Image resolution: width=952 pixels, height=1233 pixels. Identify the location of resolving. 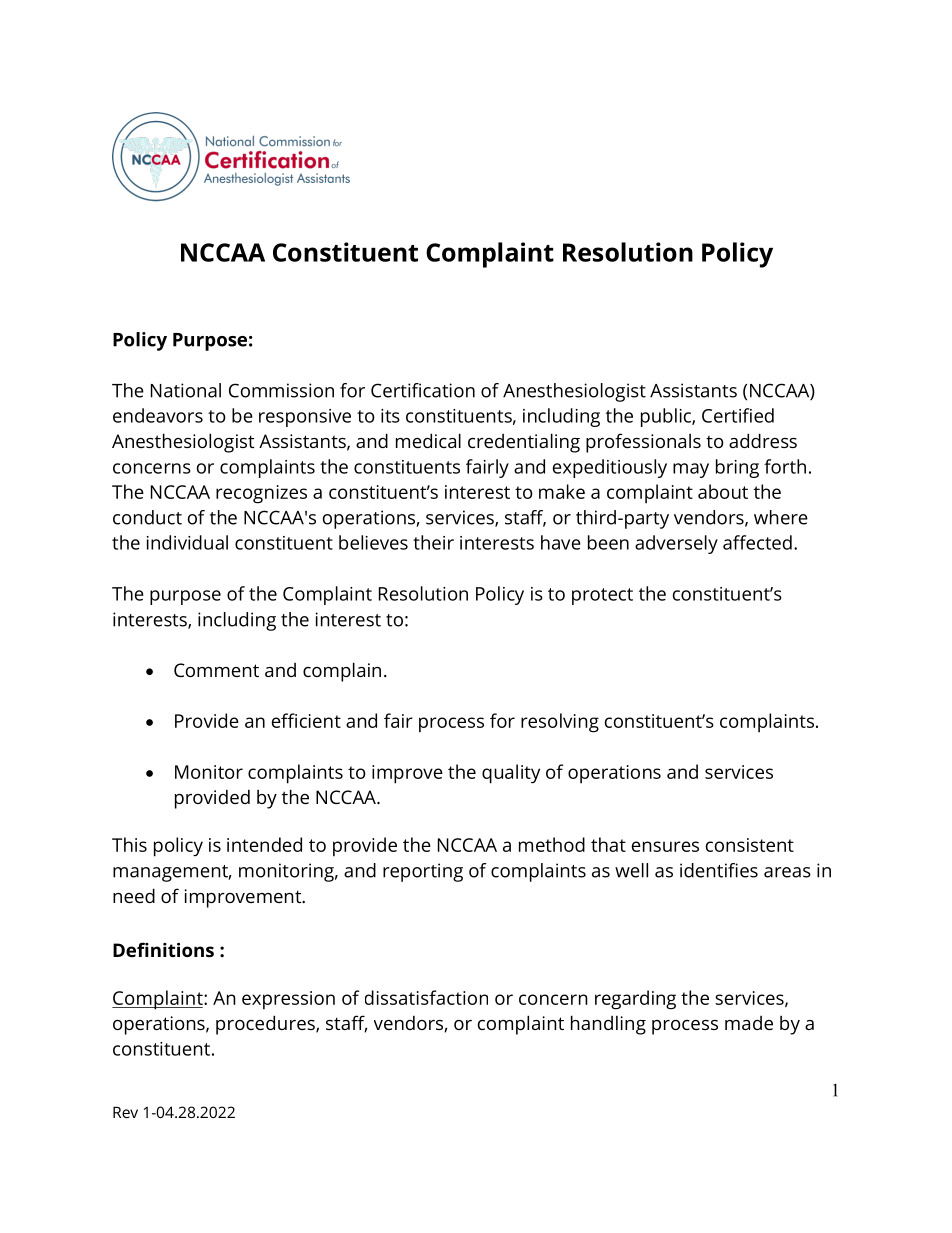
(560, 723).
